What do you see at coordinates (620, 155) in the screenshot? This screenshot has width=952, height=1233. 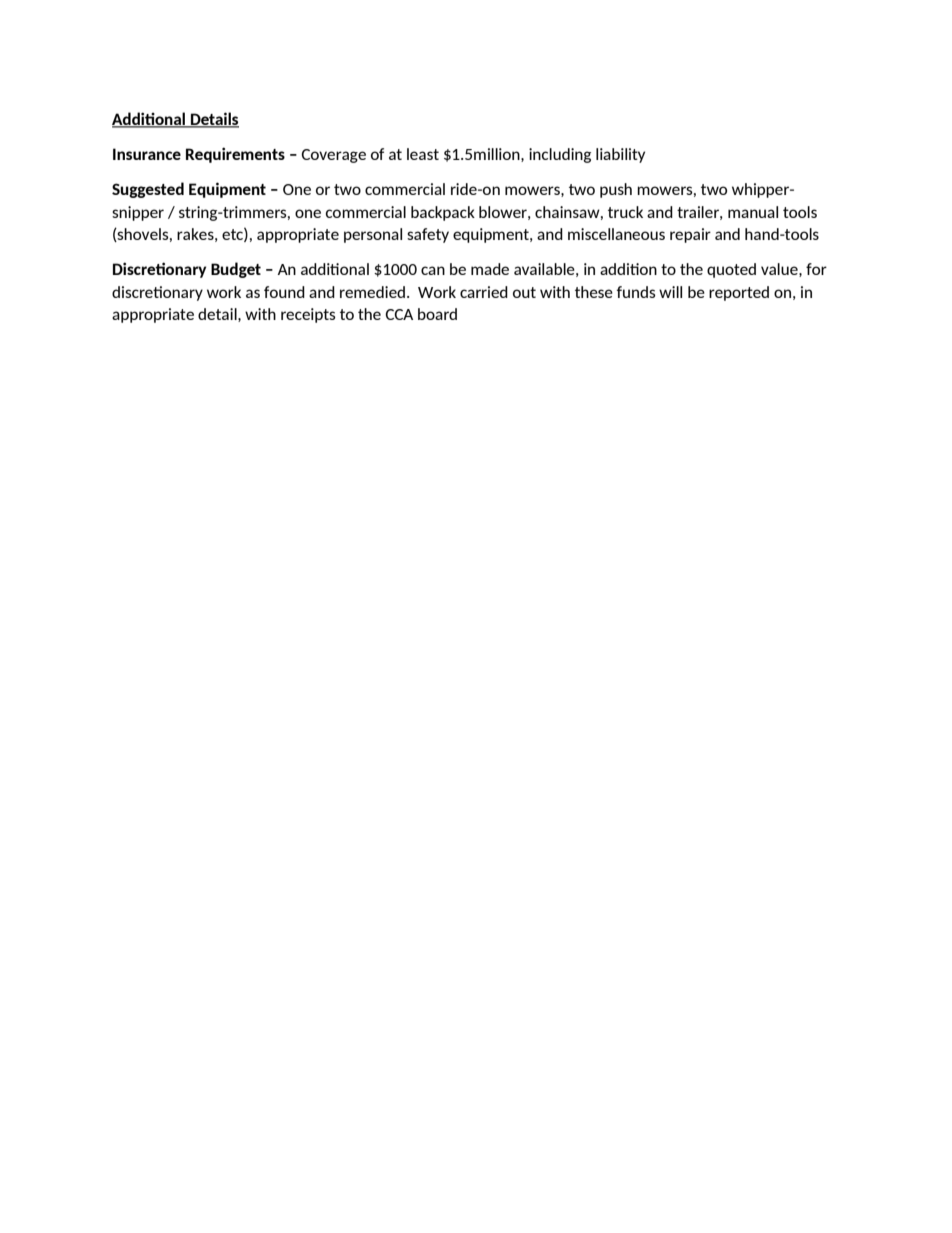 I see `liability` at bounding box center [620, 155].
